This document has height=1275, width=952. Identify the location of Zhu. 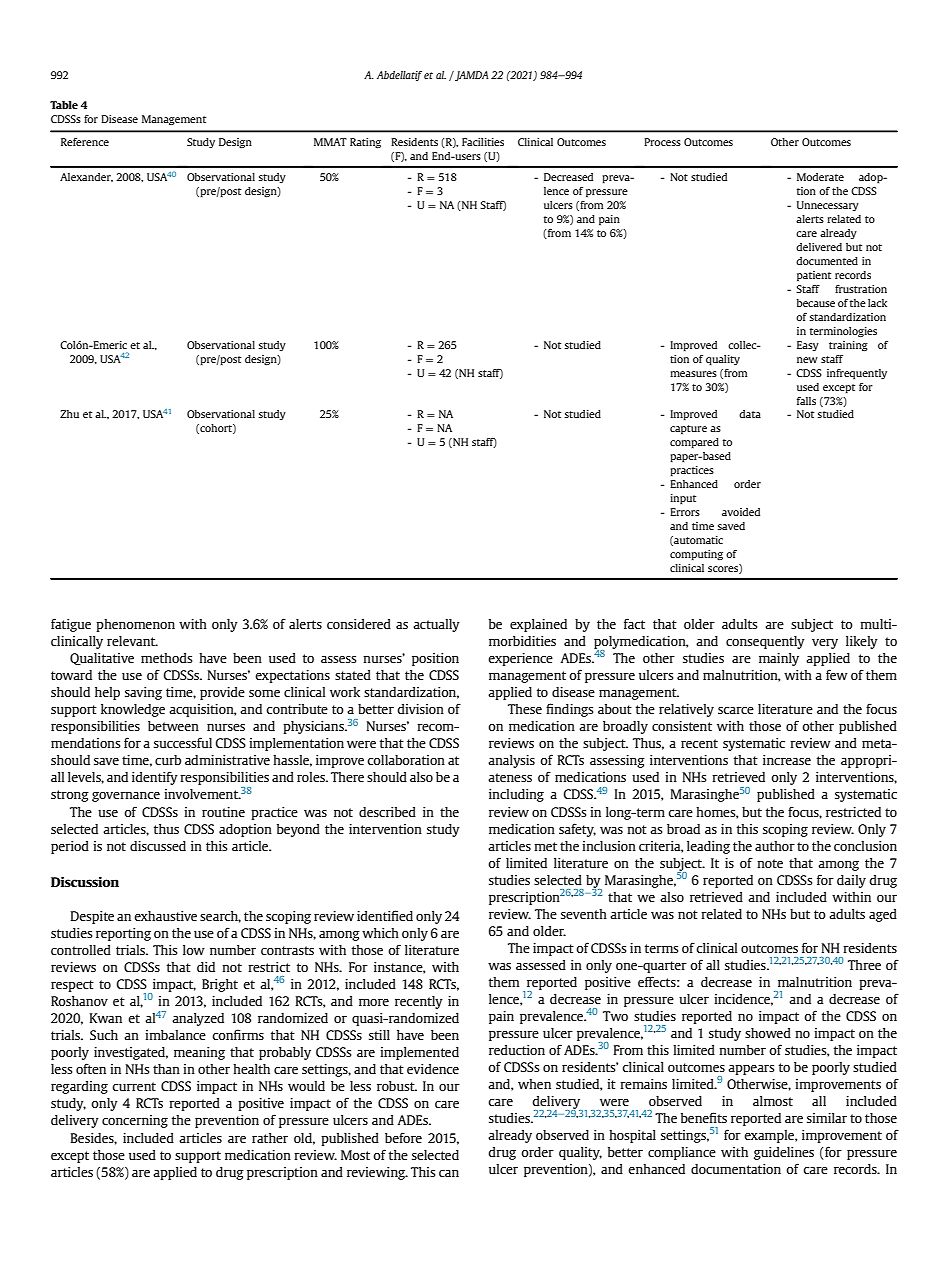
(69, 414).
